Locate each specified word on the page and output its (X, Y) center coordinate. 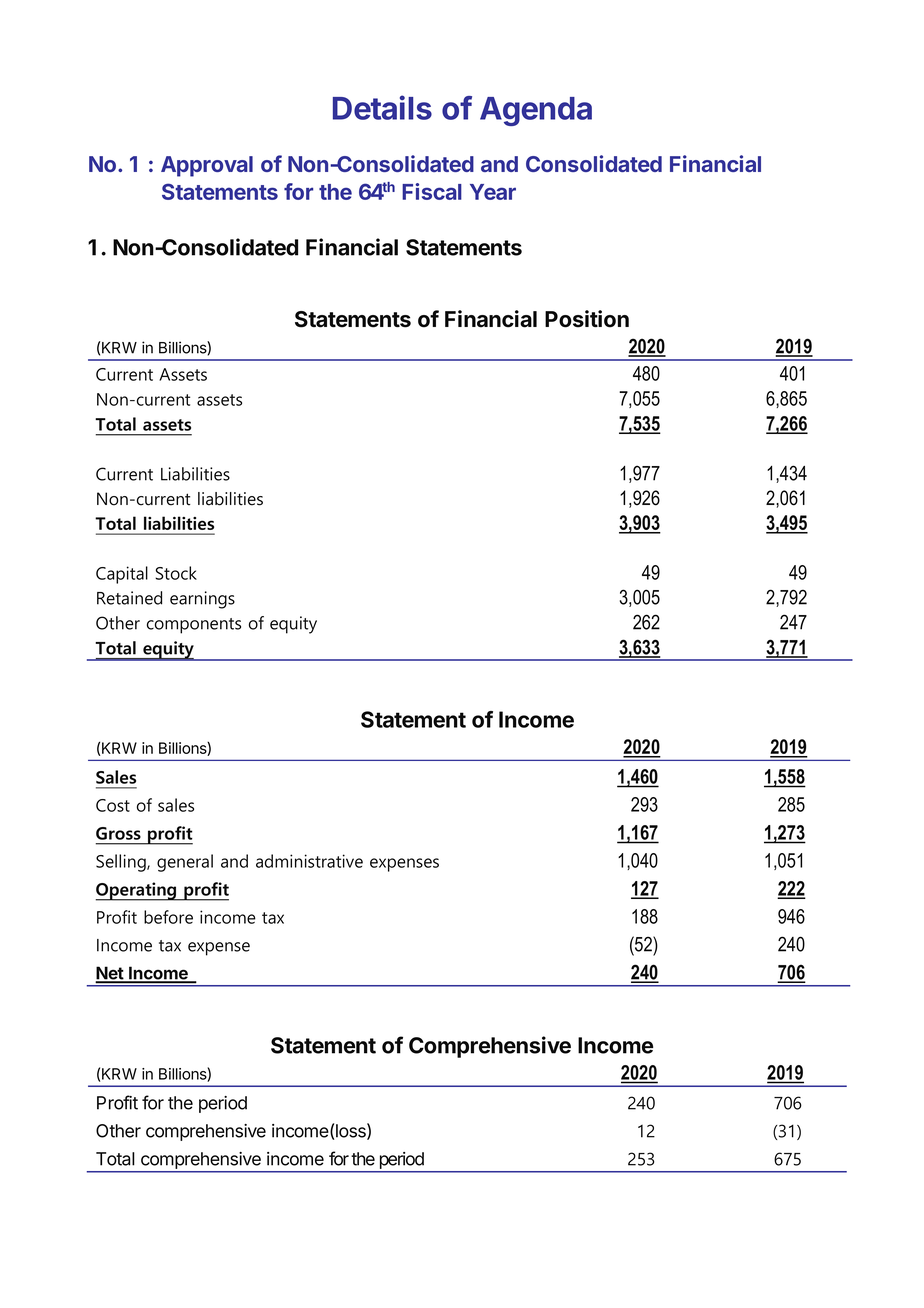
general (185, 863)
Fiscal (432, 191)
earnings (202, 600)
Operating (137, 891)
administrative (309, 861)
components (194, 626)
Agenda (536, 111)
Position (587, 319)
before (168, 917)
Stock (176, 573)
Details (382, 107)
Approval (207, 166)
